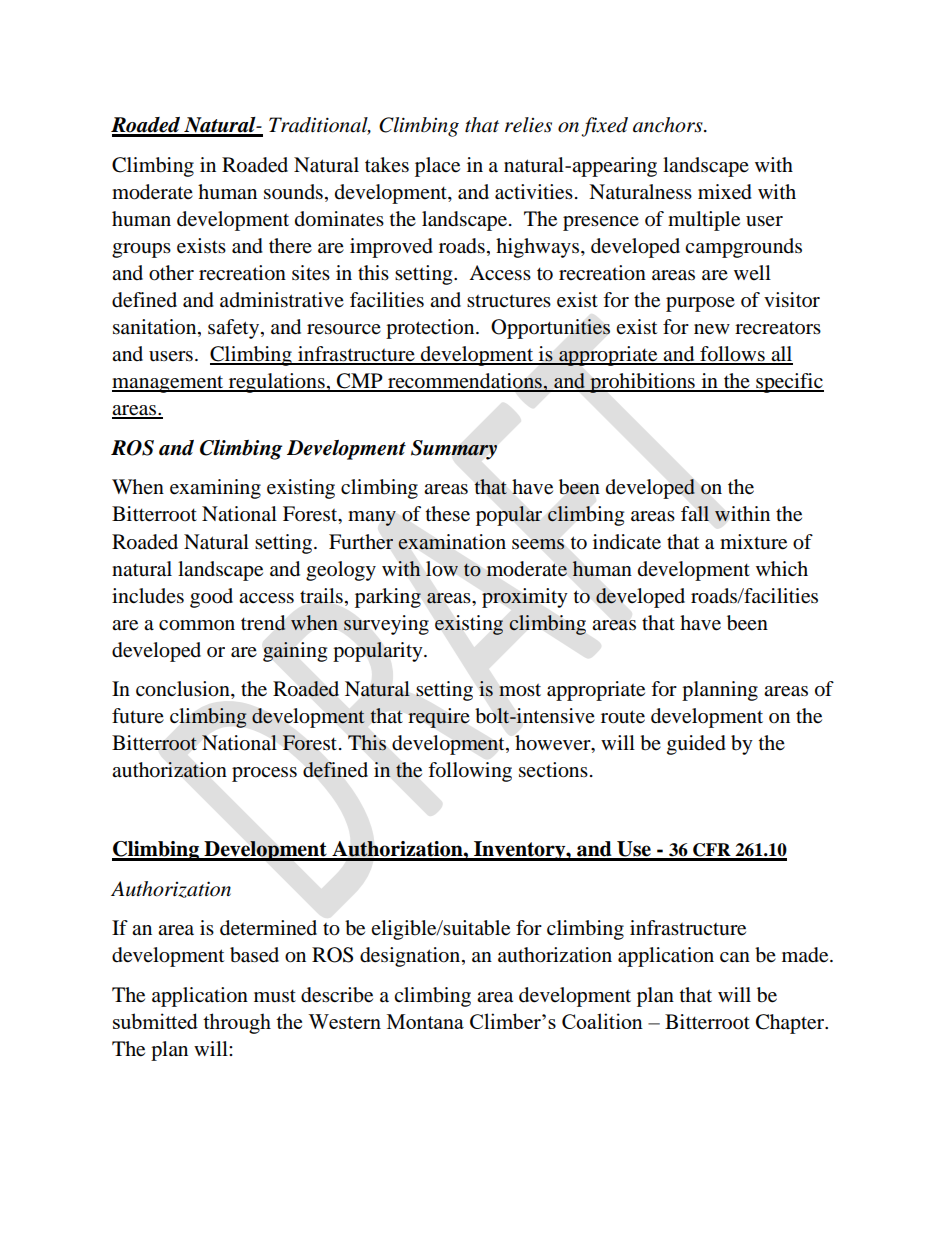 Image resolution: width=952 pixels, height=1233 pixels. What do you see at coordinates (237, 1023) in the image?
I see `through` at bounding box center [237, 1023].
